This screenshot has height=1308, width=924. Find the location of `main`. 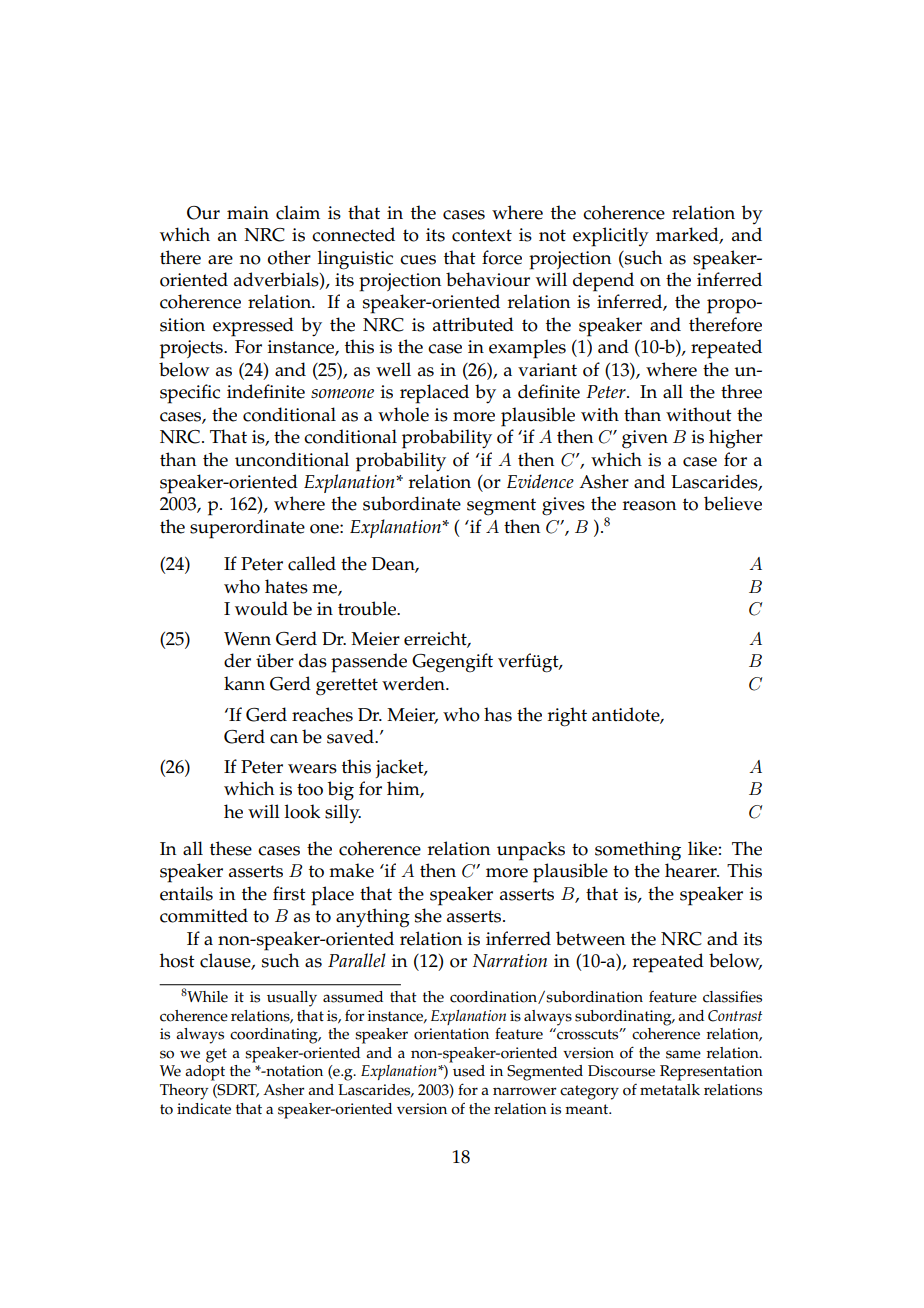

main is located at coordinates (248, 212).
